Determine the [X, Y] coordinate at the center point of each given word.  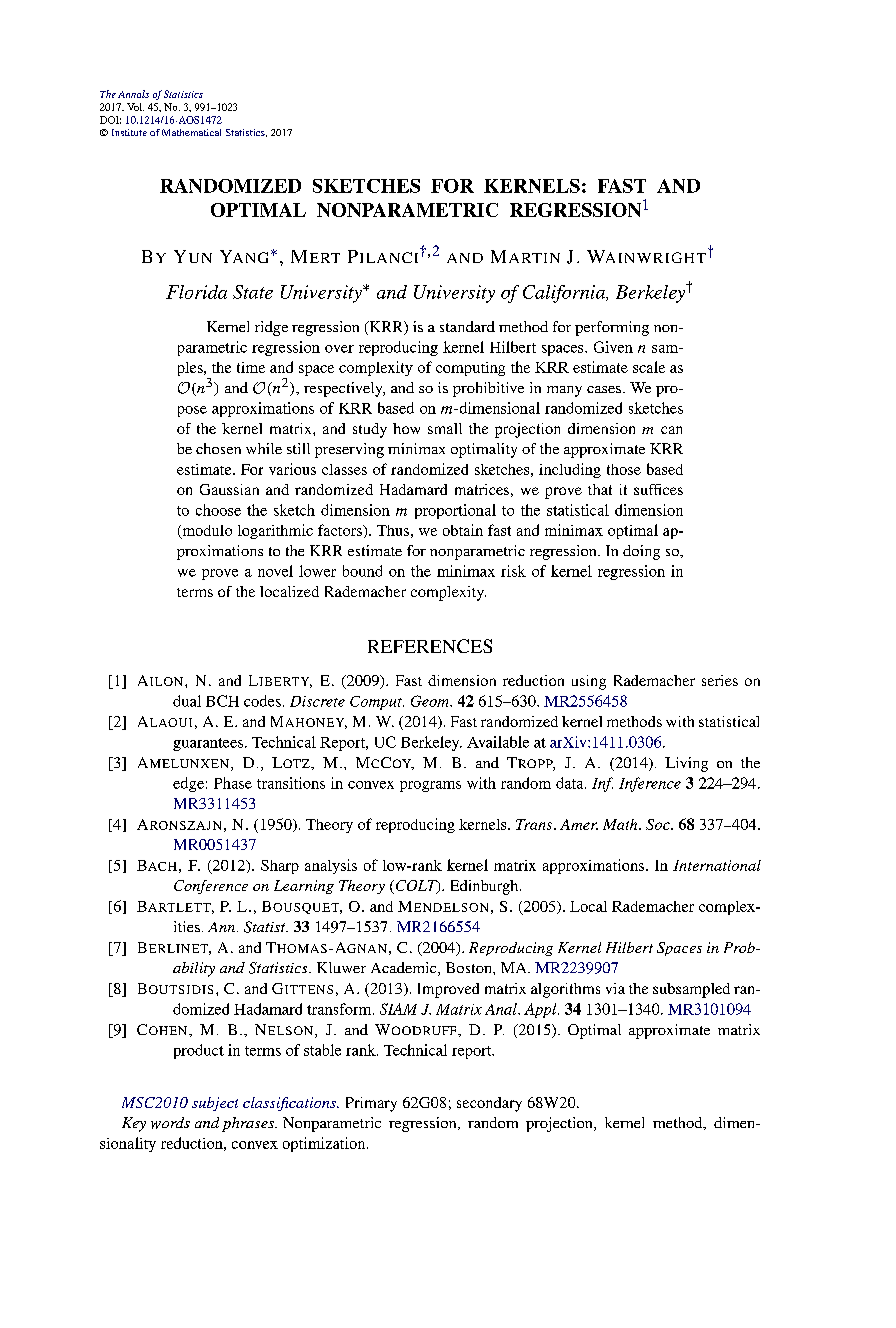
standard [467, 326]
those [624, 469]
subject [215, 1104]
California [565, 294]
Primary [371, 1104]
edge [188, 784]
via [615, 988]
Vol [135, 107]
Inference [650, 784]
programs [430, 786]
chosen [218, 448]
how [406, 428]
